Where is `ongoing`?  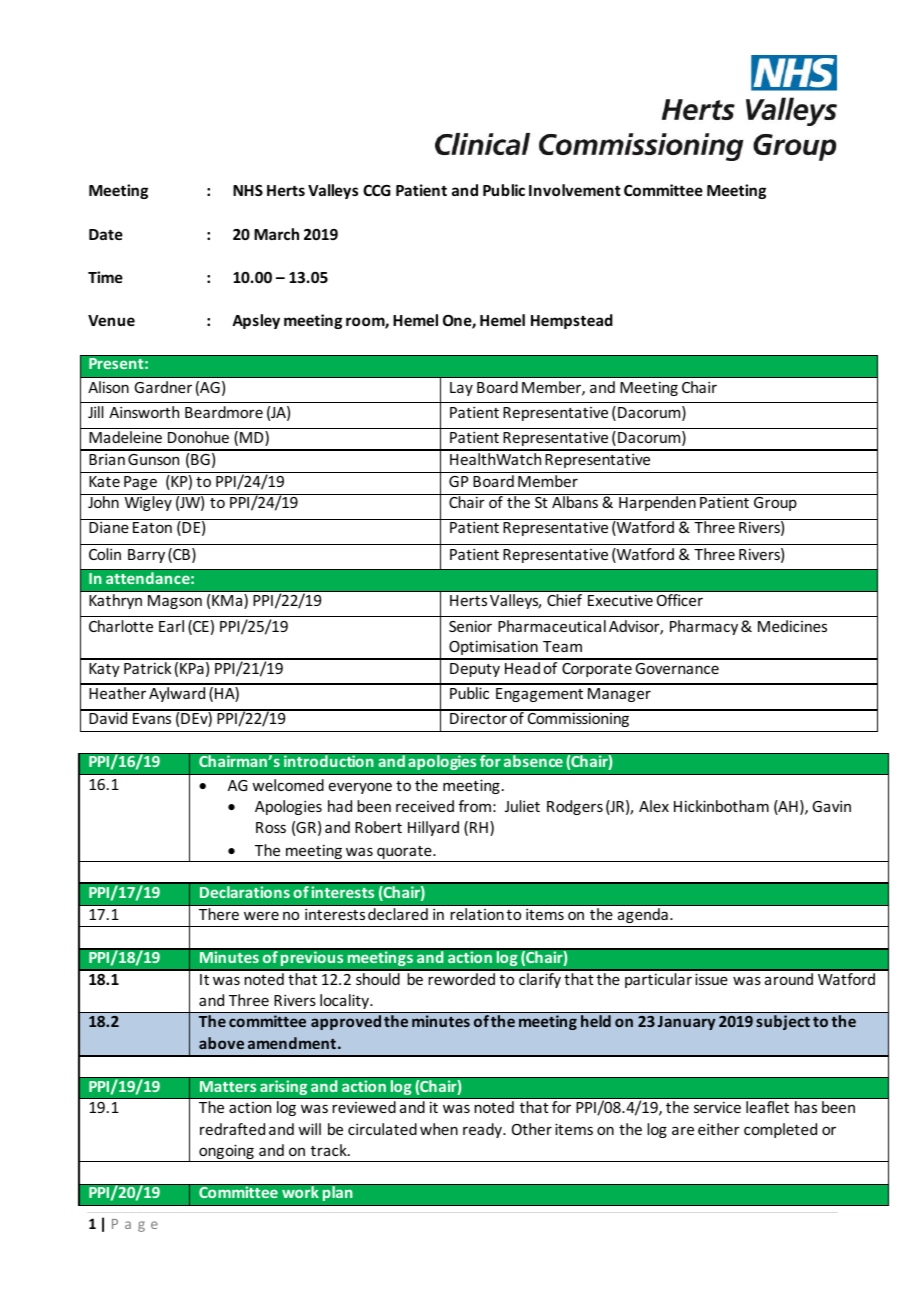
ongoing is located at coordinates (226, 1153).
